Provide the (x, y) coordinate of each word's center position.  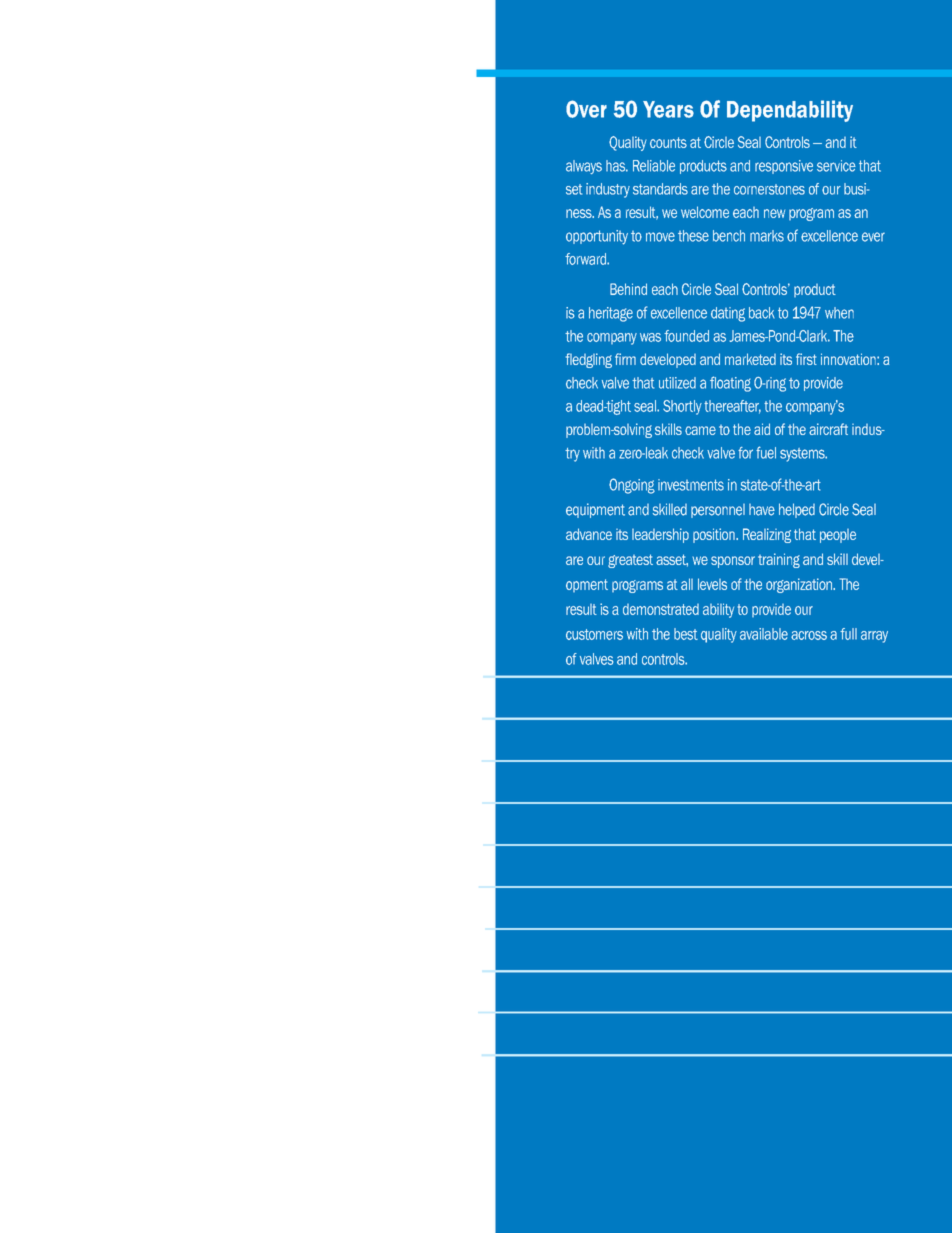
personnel (718, 511)
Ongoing (632, 486)
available (764, 634)
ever (873, 237)
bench (729, 236)
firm (625, 359)
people (838, 536)
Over (586, 109)
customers (594, 634)
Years (668, 109)
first (806, 359)
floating (730, 384)
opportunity (597, 237)
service (836, 166)
